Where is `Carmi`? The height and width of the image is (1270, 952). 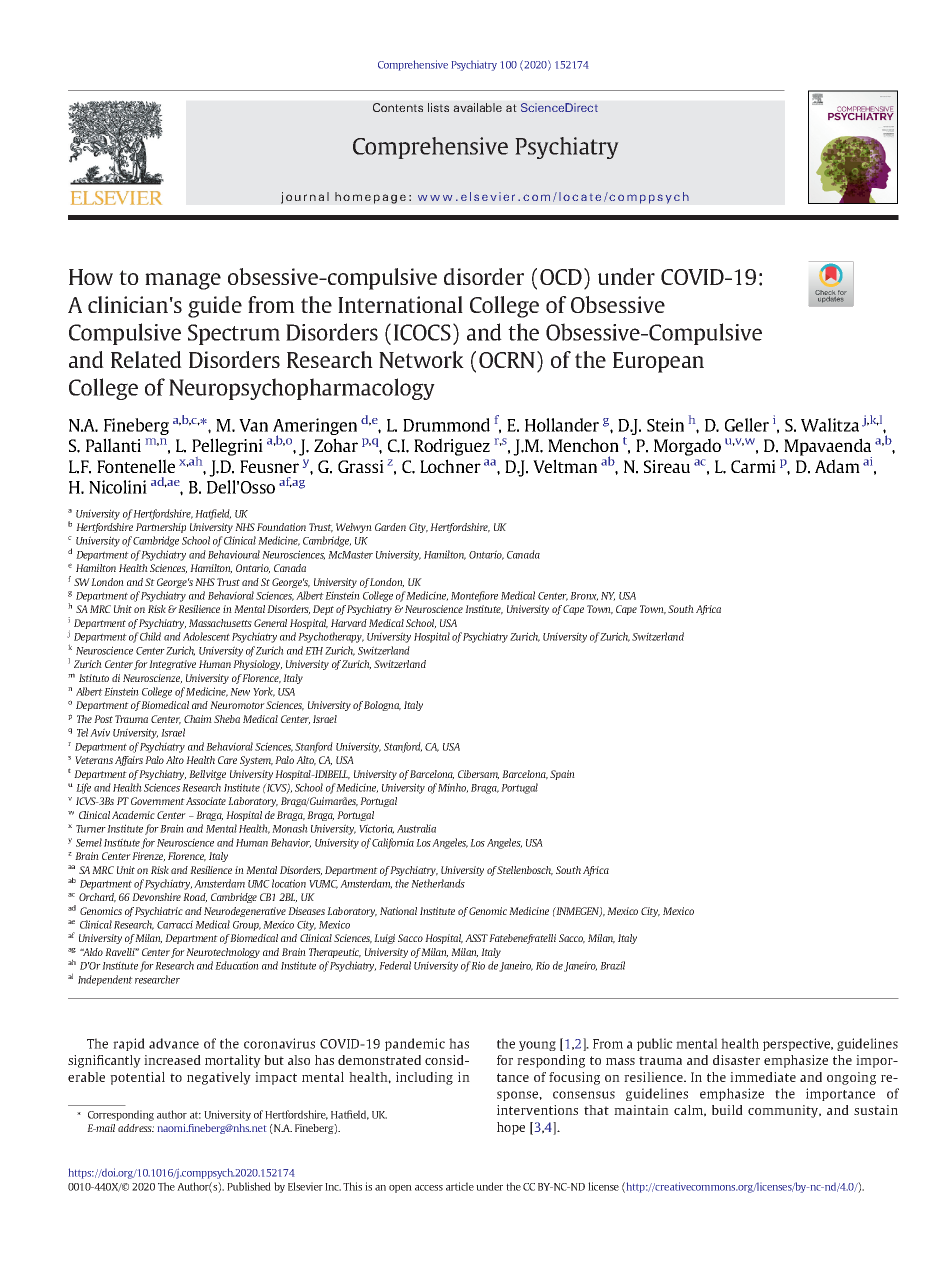 Carmi is located at coordinates (753, 466).
